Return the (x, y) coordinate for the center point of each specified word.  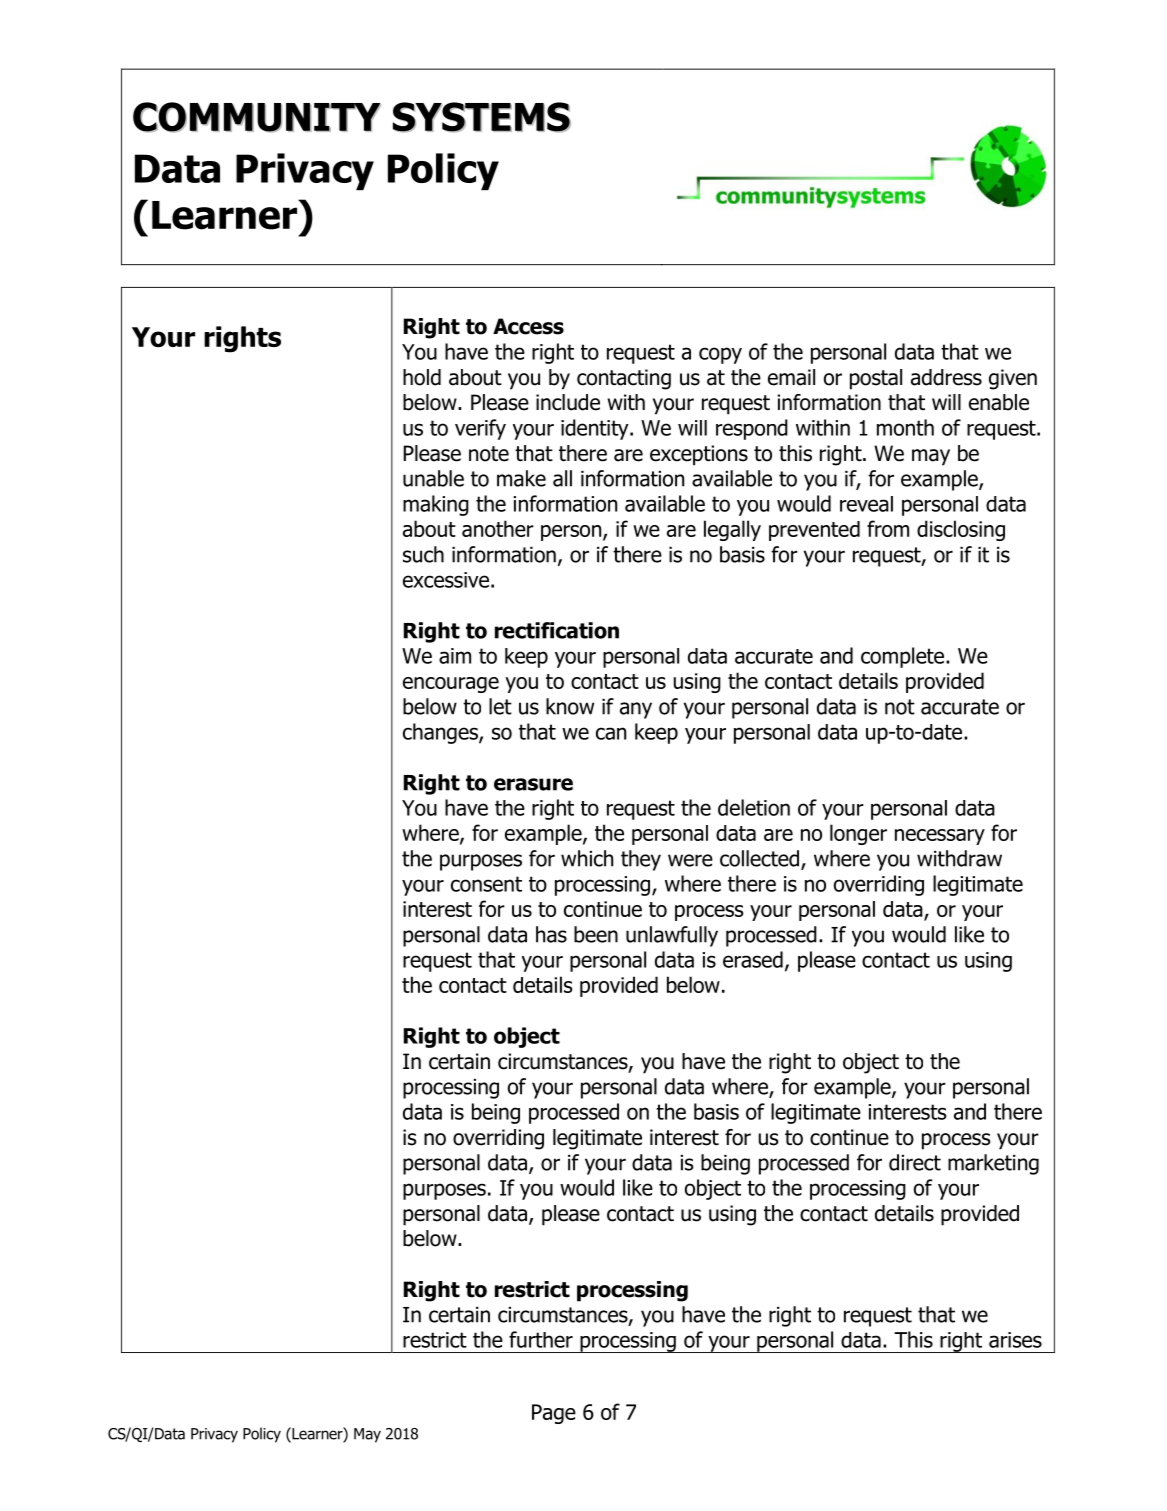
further (541, 1339)
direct (915, 1162)
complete (904, 657)
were (690, 860)
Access (528, 326)
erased (753, 959)
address (946, 377)
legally (732, 530)
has (551, 934)
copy (720, 355)
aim (455, 656)
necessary (940, 837)
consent (486, 884)
